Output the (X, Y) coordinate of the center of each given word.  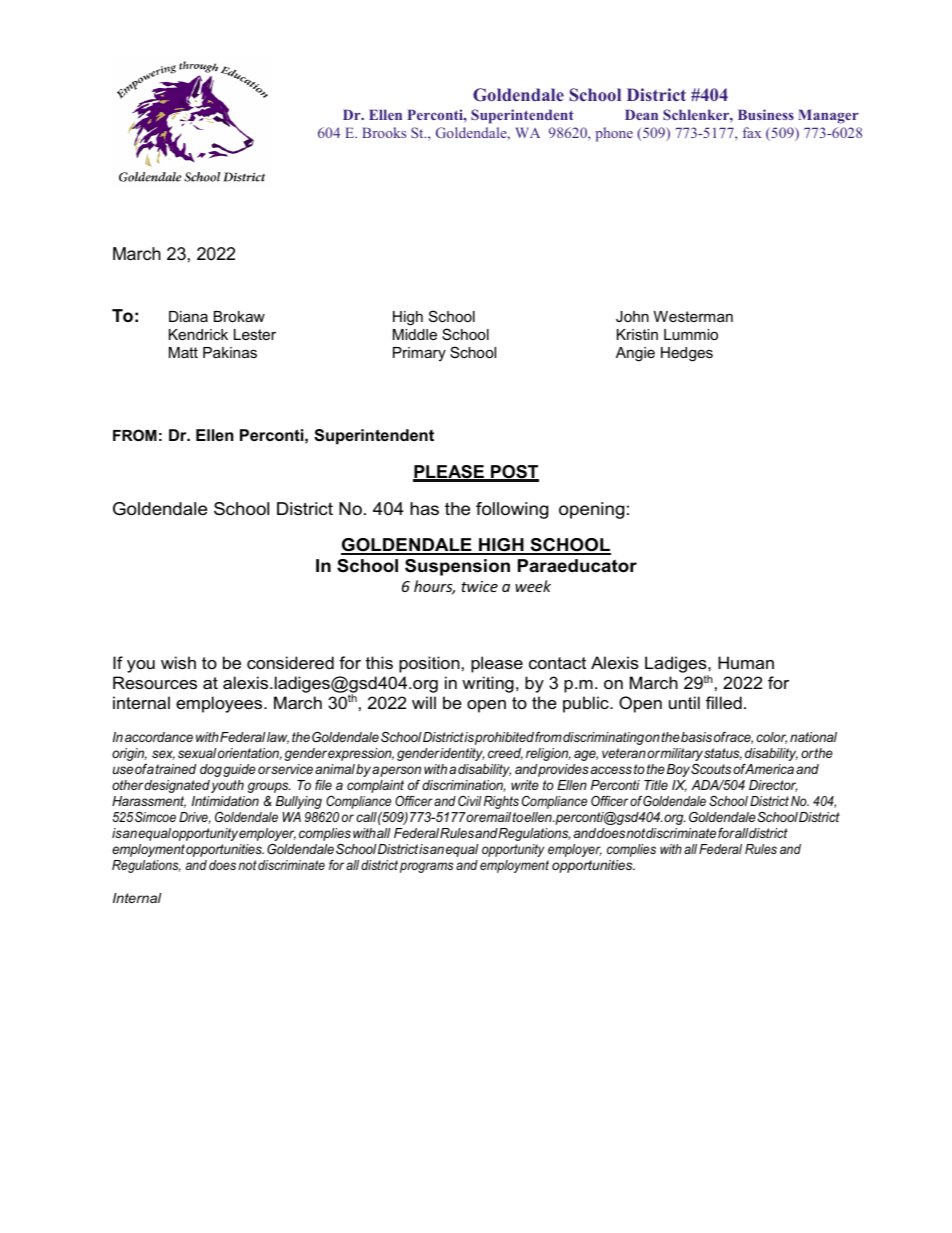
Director (773, 786)
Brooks (384, 132)
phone (614, 134)
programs (426, 867)
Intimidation (225, 801)
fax (752, 132)
